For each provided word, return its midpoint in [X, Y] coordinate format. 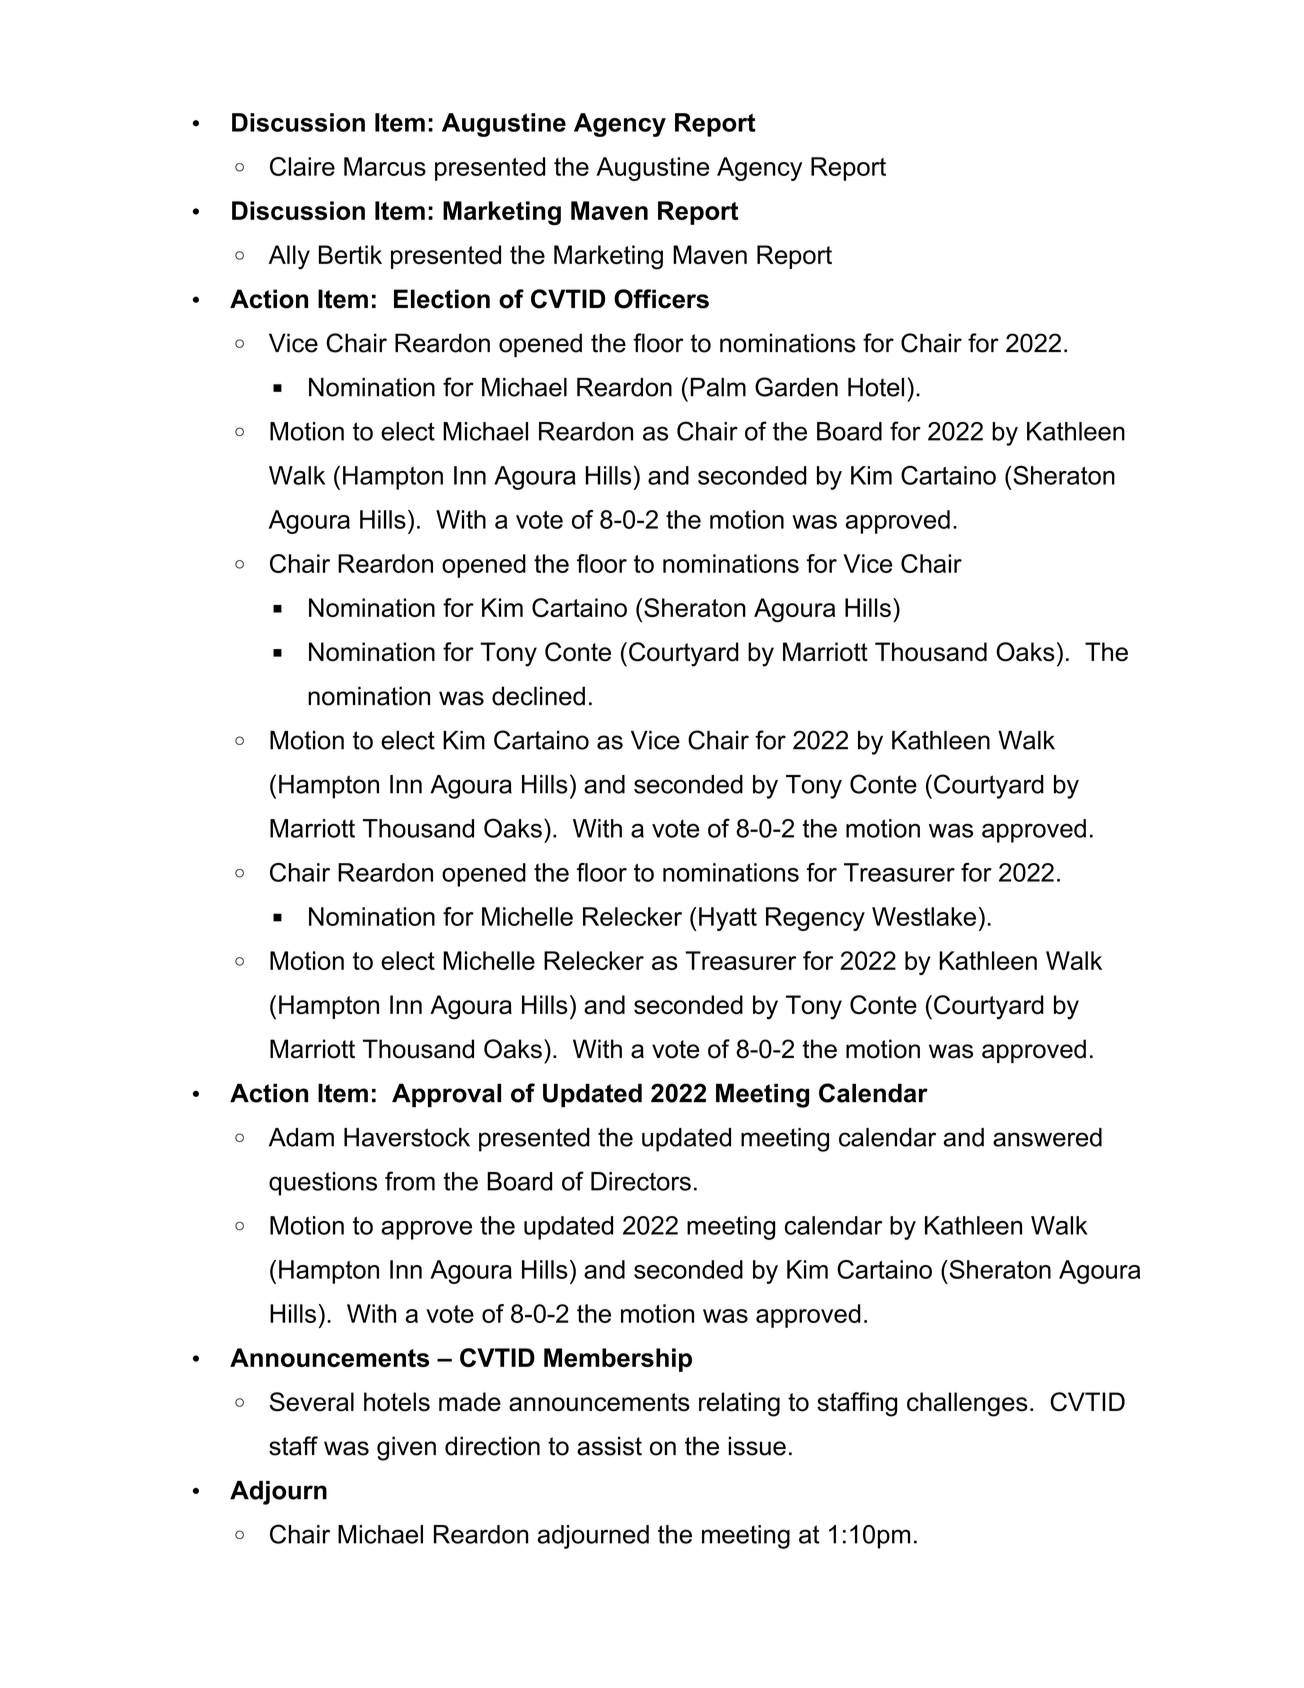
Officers [661, 299]
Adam [301, 1137]
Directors [641, 1181]
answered [1047, 1137]
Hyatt [728, 919]
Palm [718, 387]
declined [538, 696]
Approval [446, 1095]
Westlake [924, 916]
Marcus [385, 166]
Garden [796, 387]
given [406, 1448]
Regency [815, 919]
